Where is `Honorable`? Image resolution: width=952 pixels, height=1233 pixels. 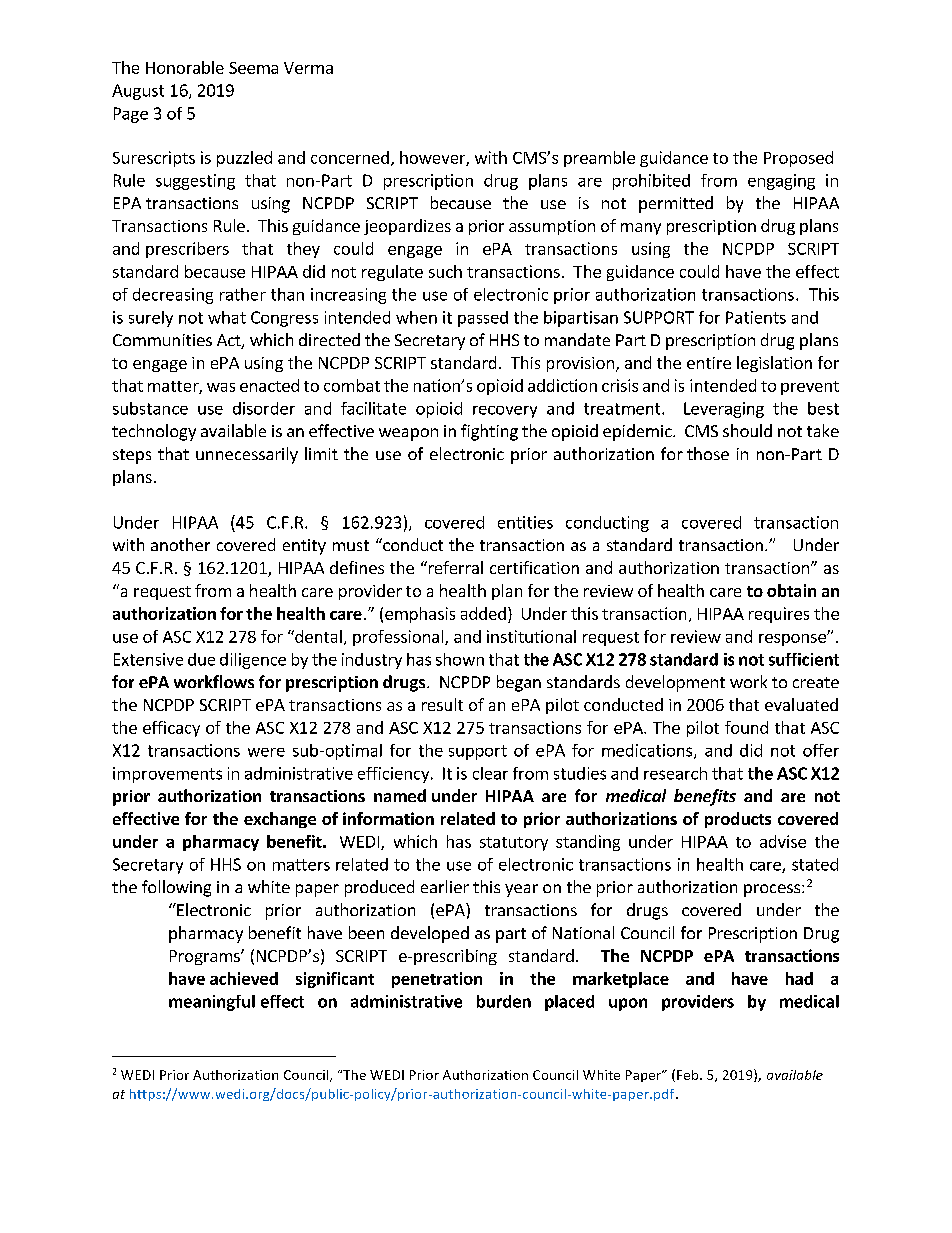
Honorable is located at coordinates (185, 67).
